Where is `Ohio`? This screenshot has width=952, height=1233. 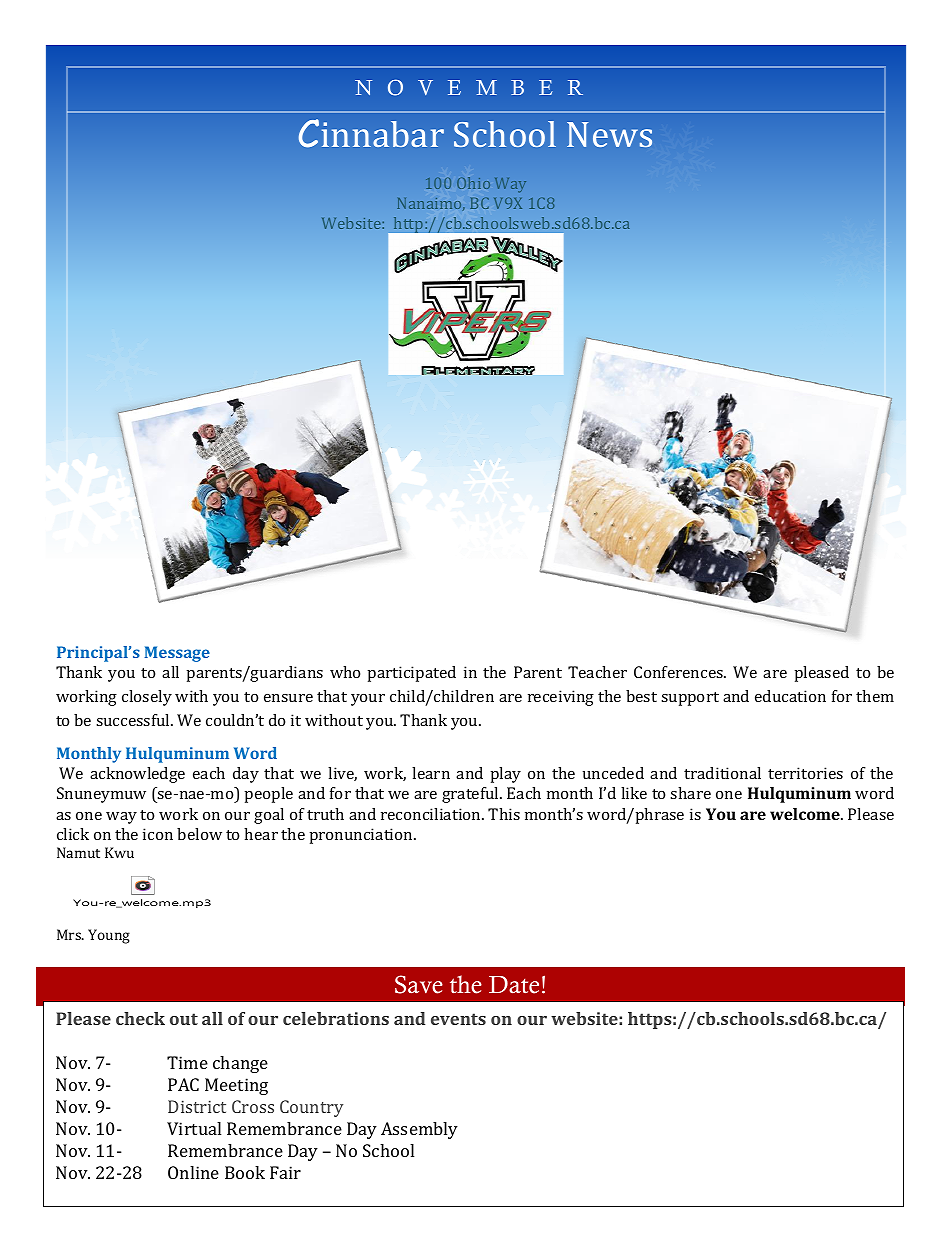
Ohio is located at coordinates (473, 183).
